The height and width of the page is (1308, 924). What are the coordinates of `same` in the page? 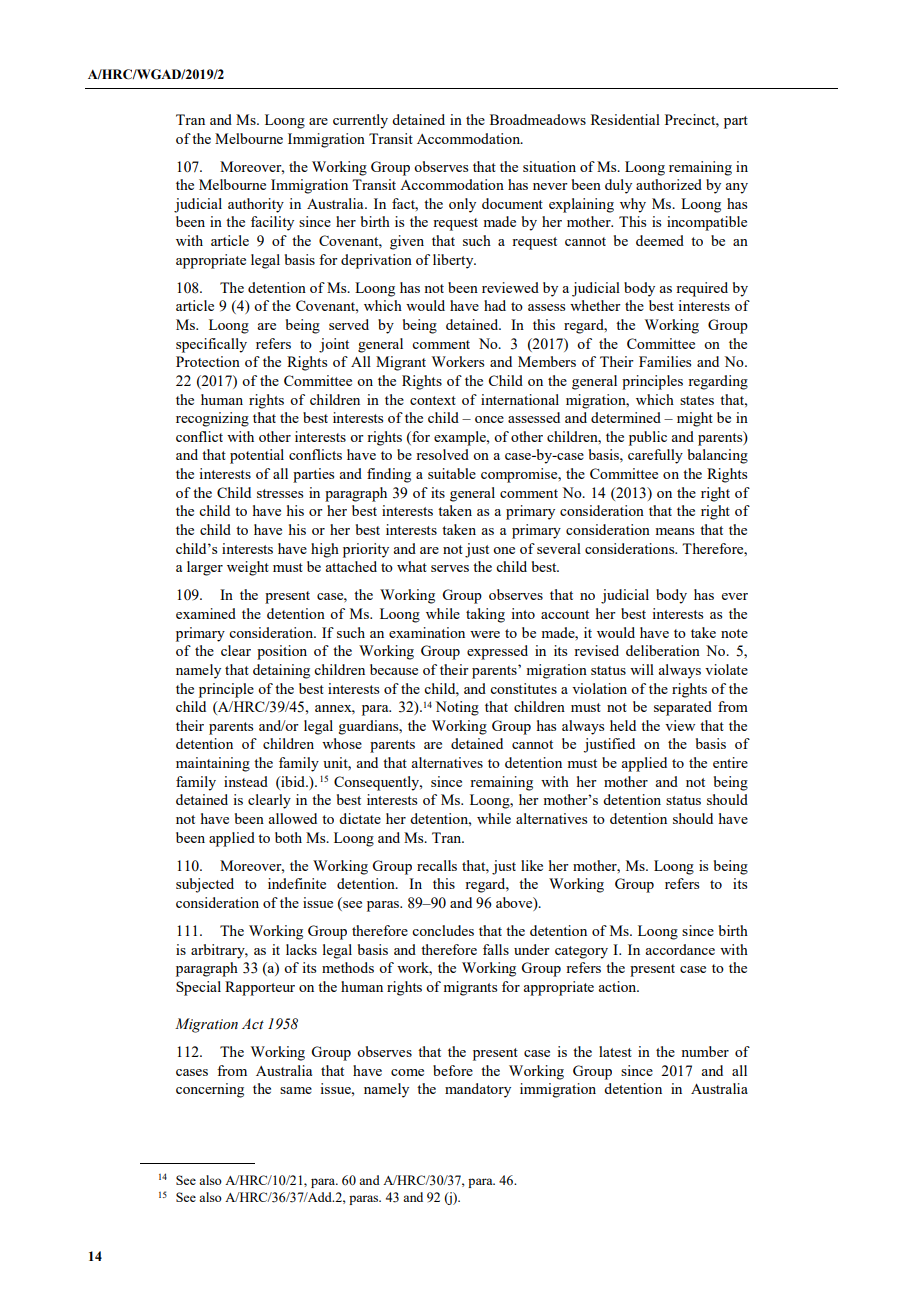 It's located at (296, 1090).
